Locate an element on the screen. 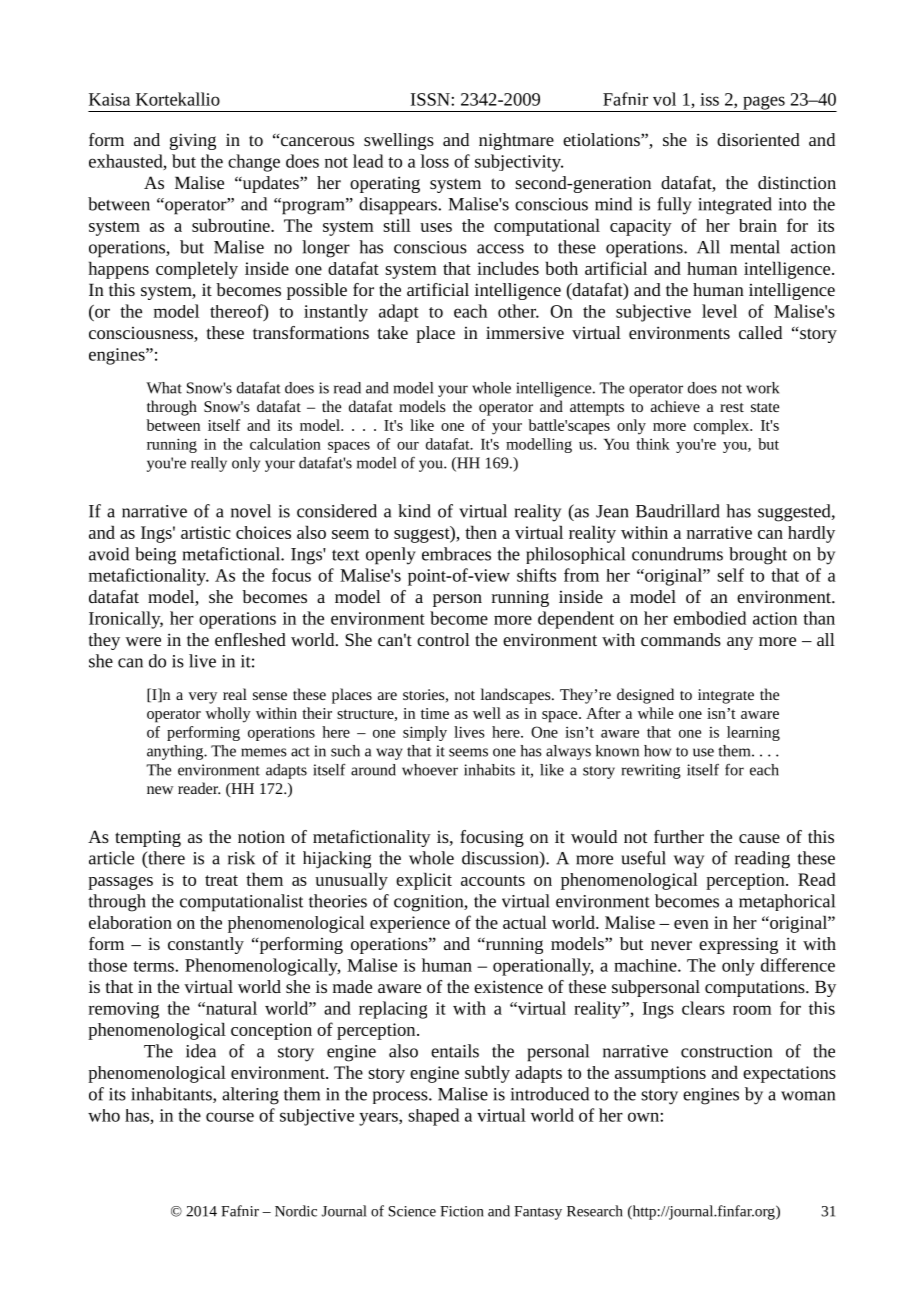  control is located at coordinates (443, 639).
